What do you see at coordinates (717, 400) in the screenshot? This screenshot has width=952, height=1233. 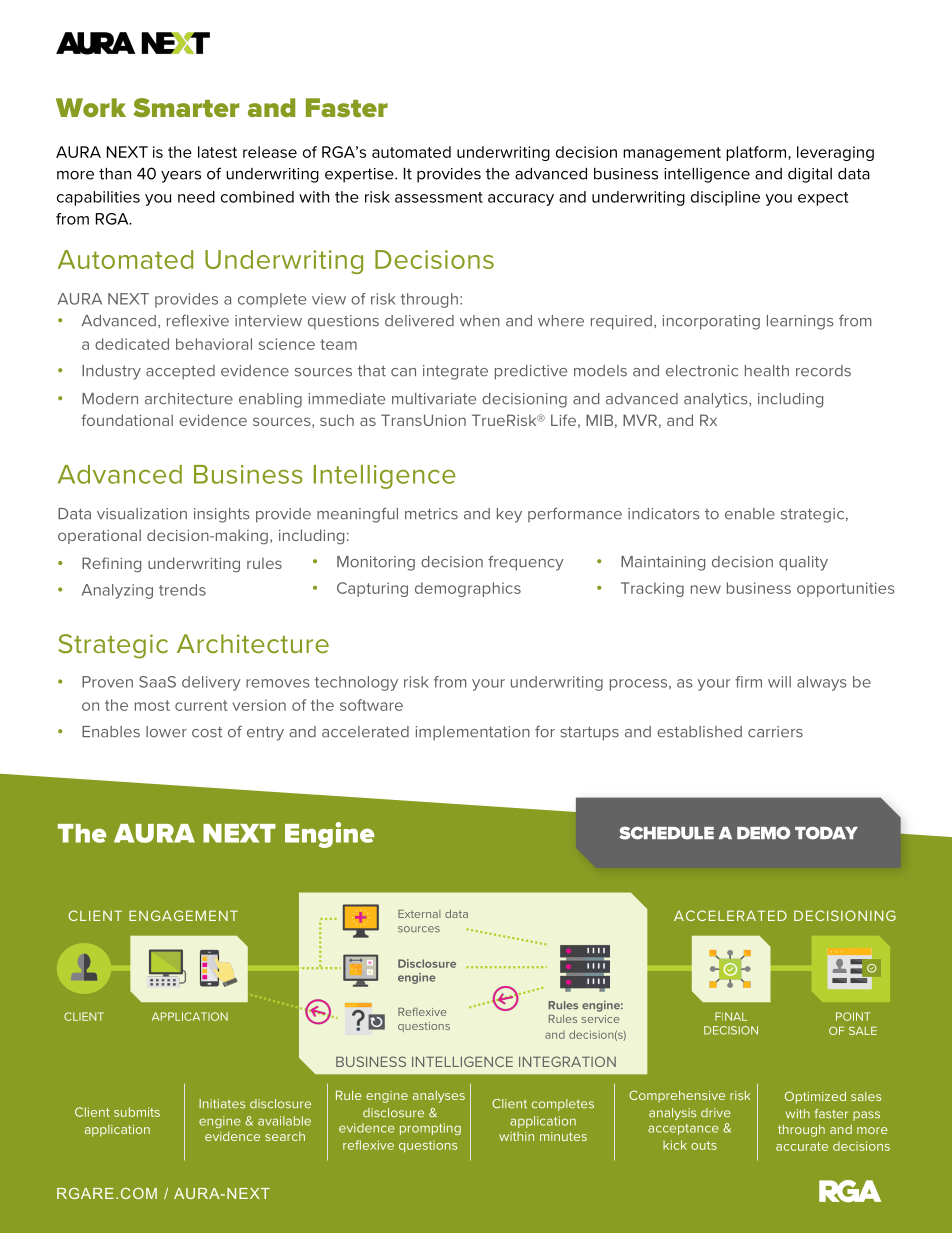 I see `analytics` at bounding box center [717, 400].
